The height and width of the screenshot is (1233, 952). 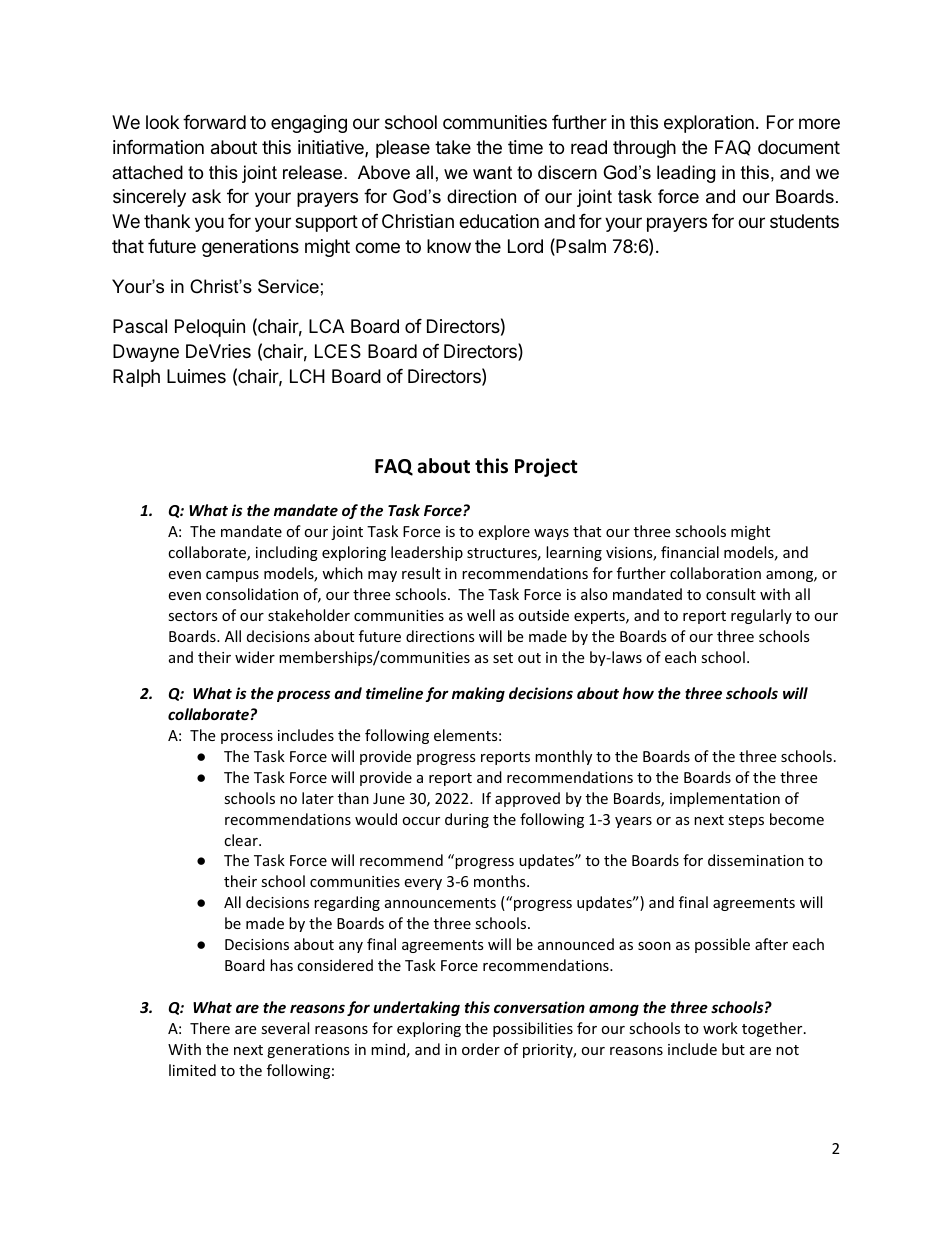 What do you see at coordinates (481, 615) in the screenshot?
I see `well` at bounding box center [481, 615].
